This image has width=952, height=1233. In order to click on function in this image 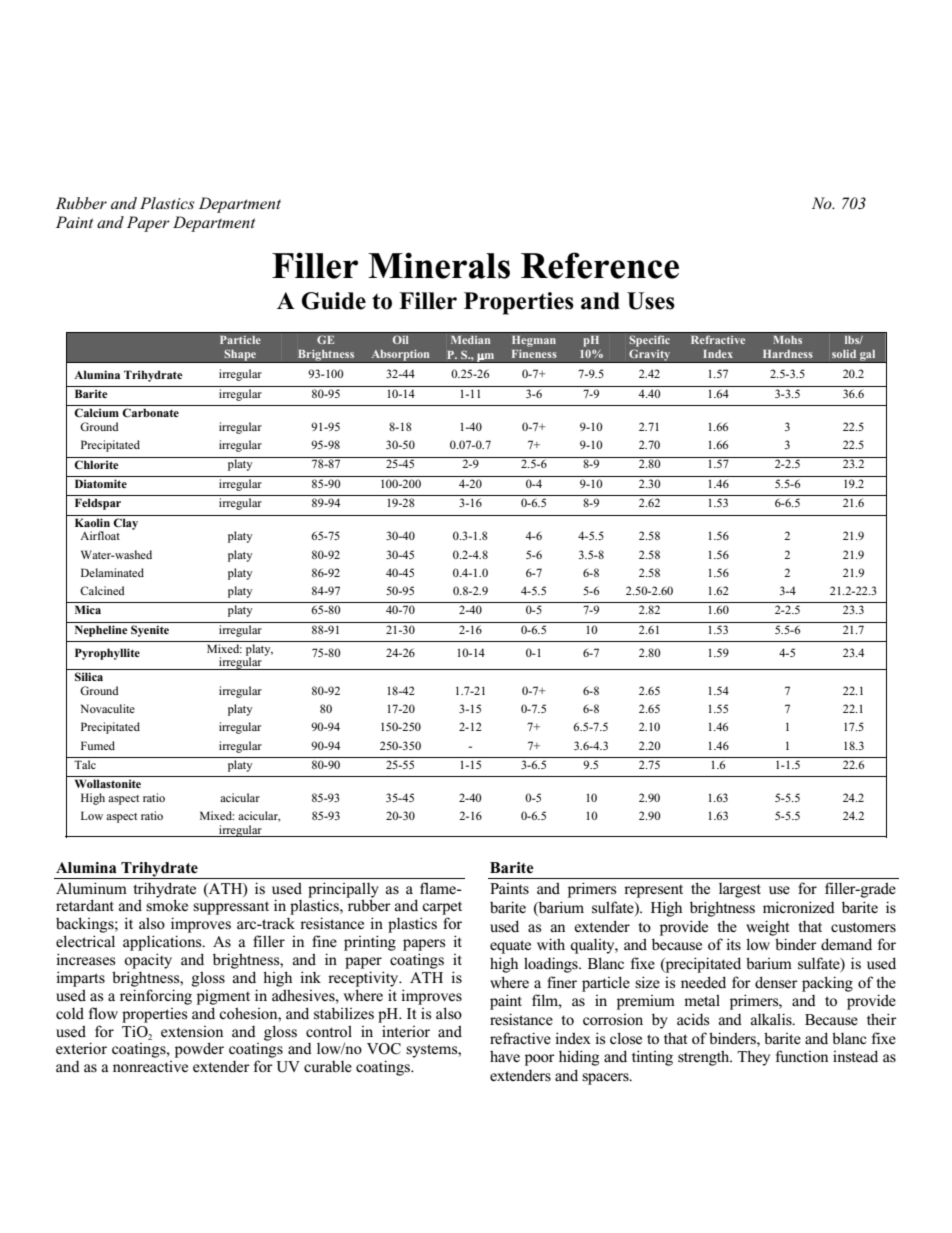, I will do `click(802, 1056)`.
